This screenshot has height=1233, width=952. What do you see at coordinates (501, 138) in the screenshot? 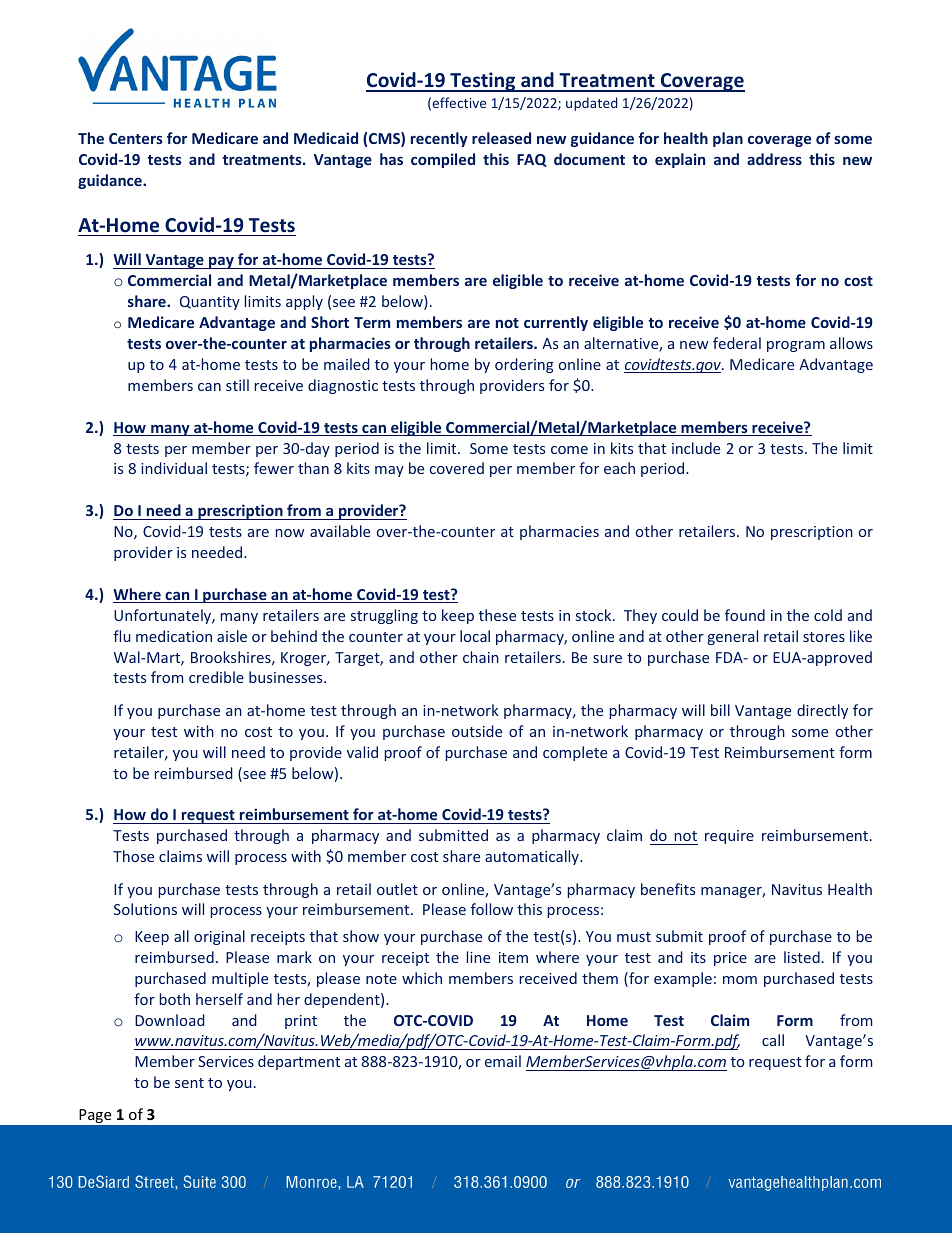
I see `released` at bounding box center [501, 138].
